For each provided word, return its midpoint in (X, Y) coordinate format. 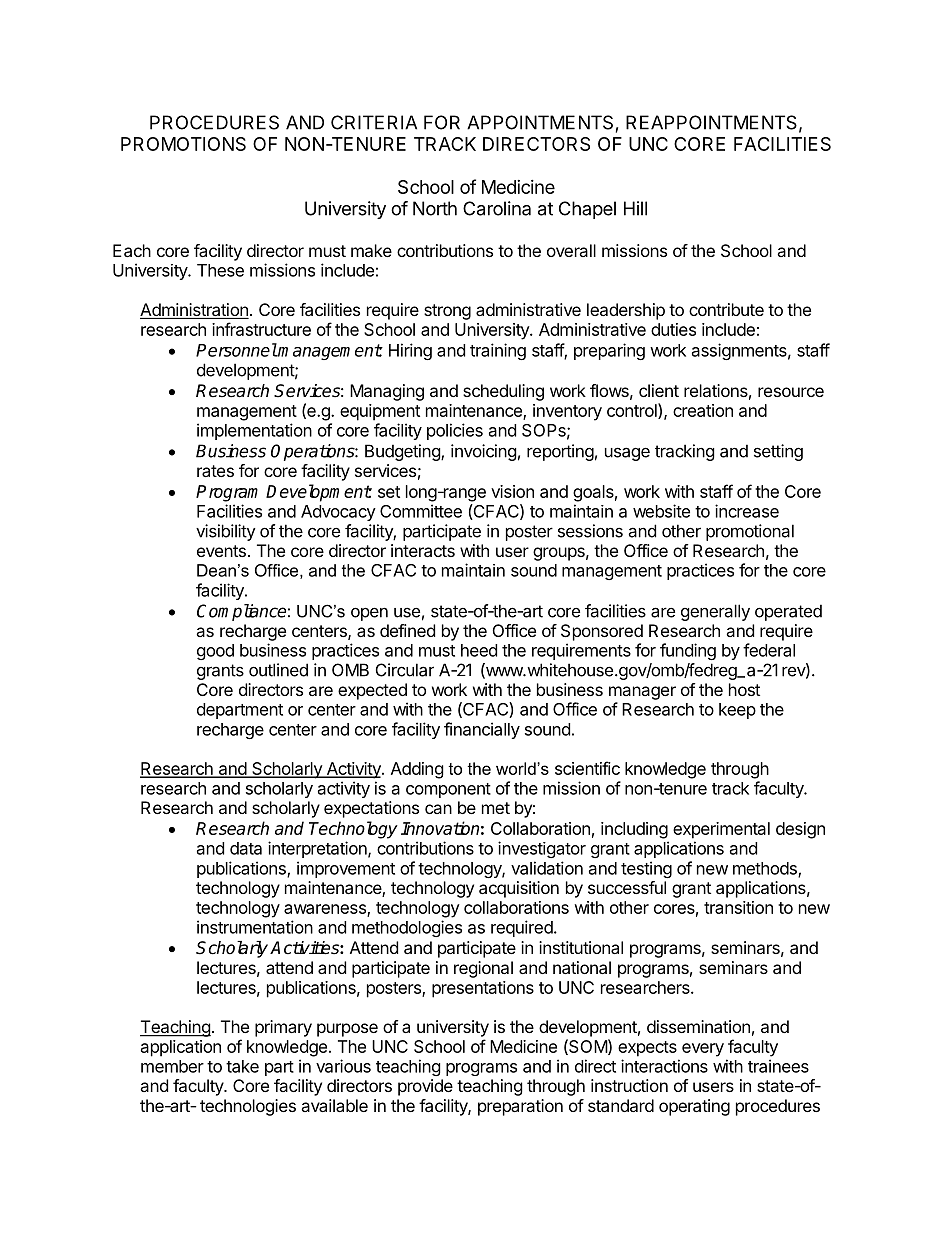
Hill (635, 208)
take (242, 1066)
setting (778, 452)
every (703, 1050)
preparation (520, 1107)
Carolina (497, 208)
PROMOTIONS (183, 144)
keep (737, 711)
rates (215, 471)
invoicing (484, 452)
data (246, 848)
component (448, 790)
